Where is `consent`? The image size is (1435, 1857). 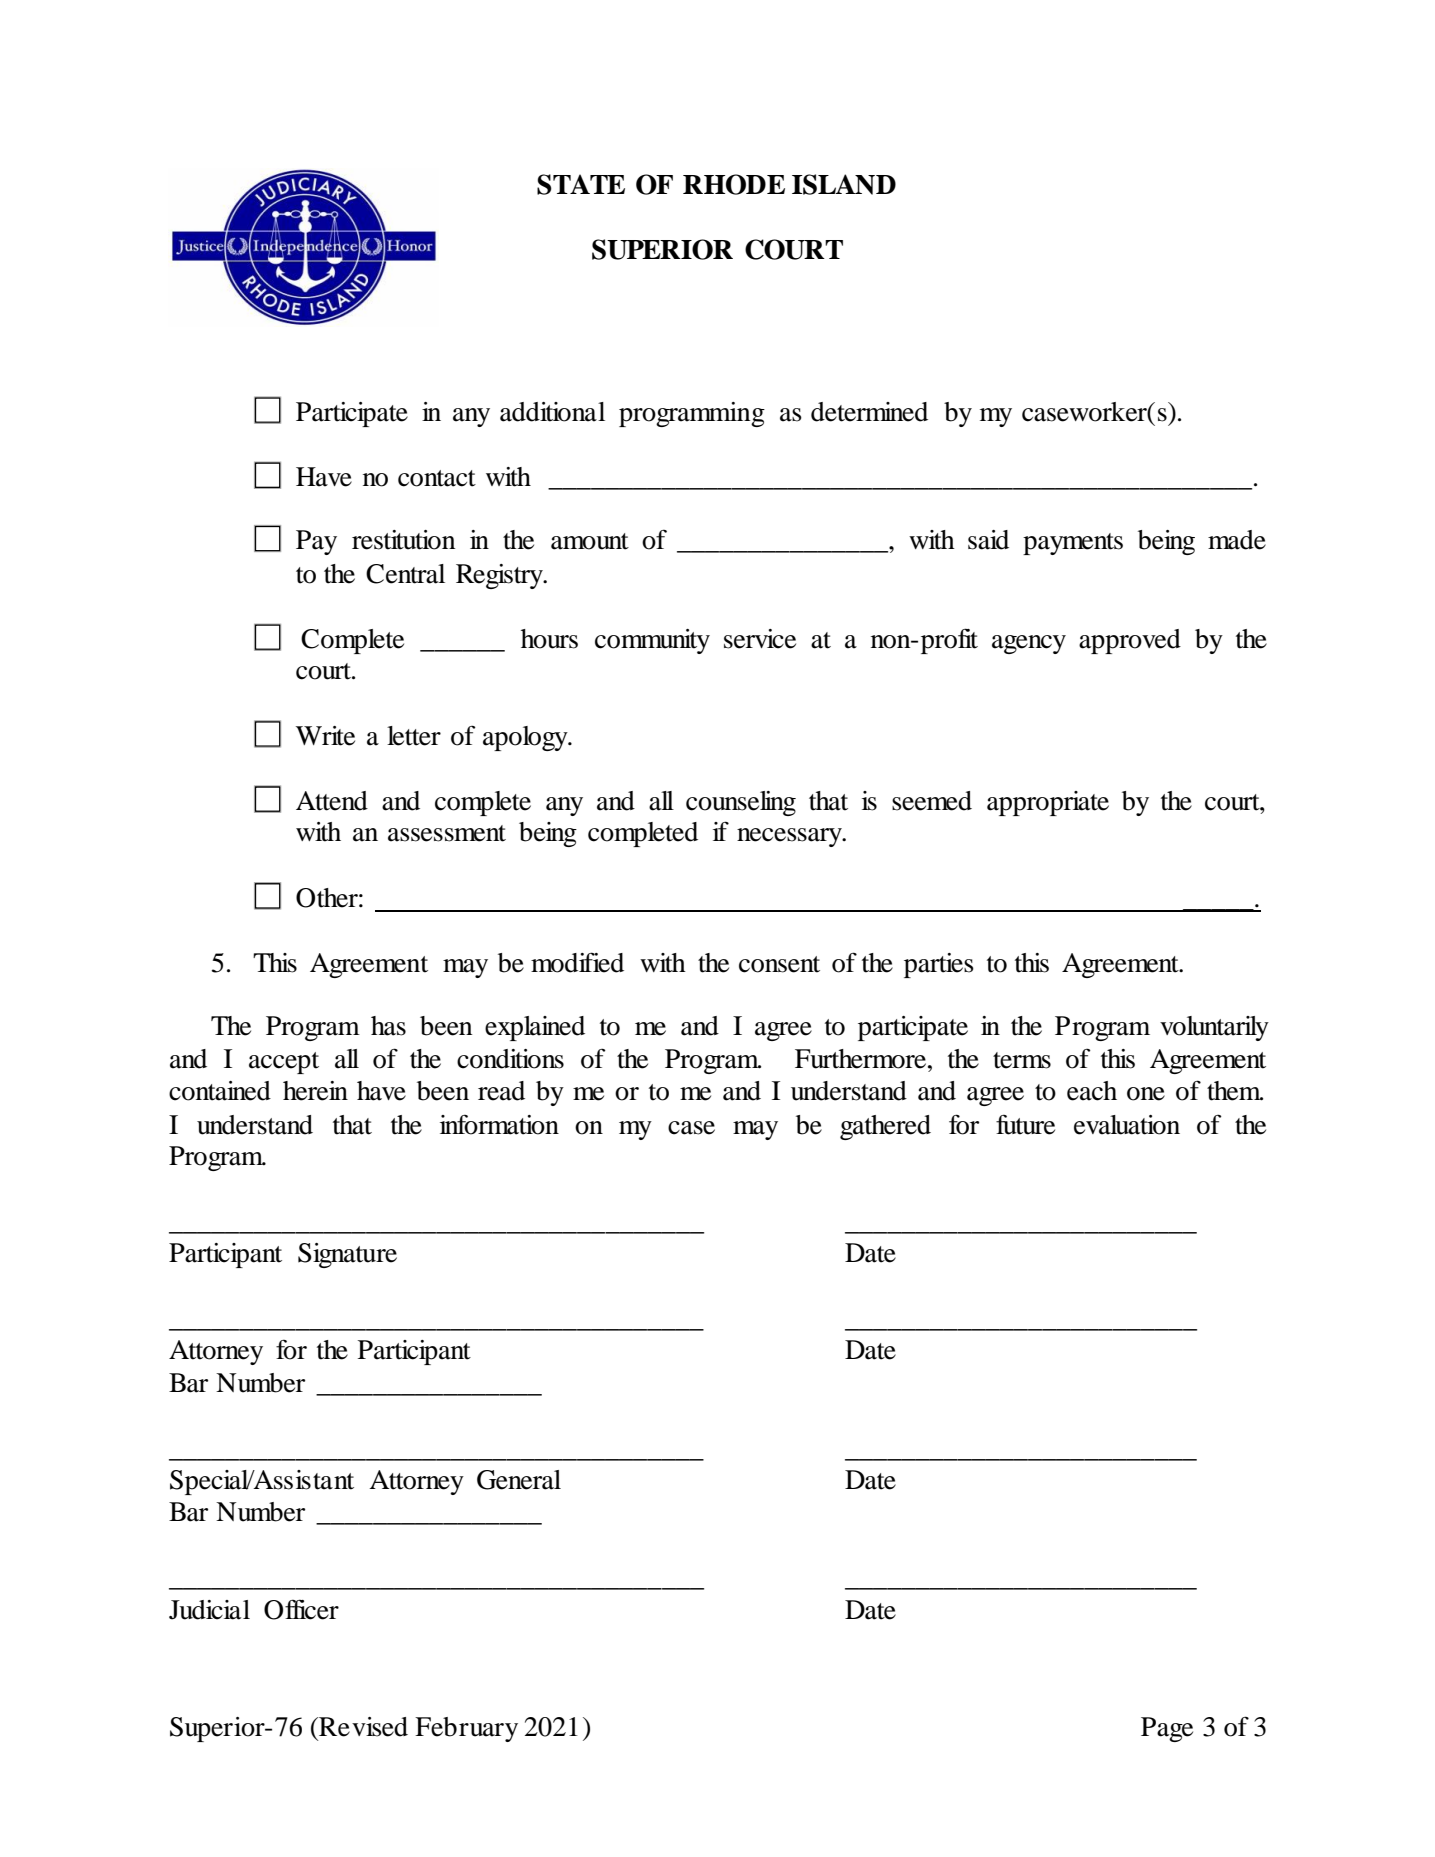 consent is located at coordinates (779, 964).
